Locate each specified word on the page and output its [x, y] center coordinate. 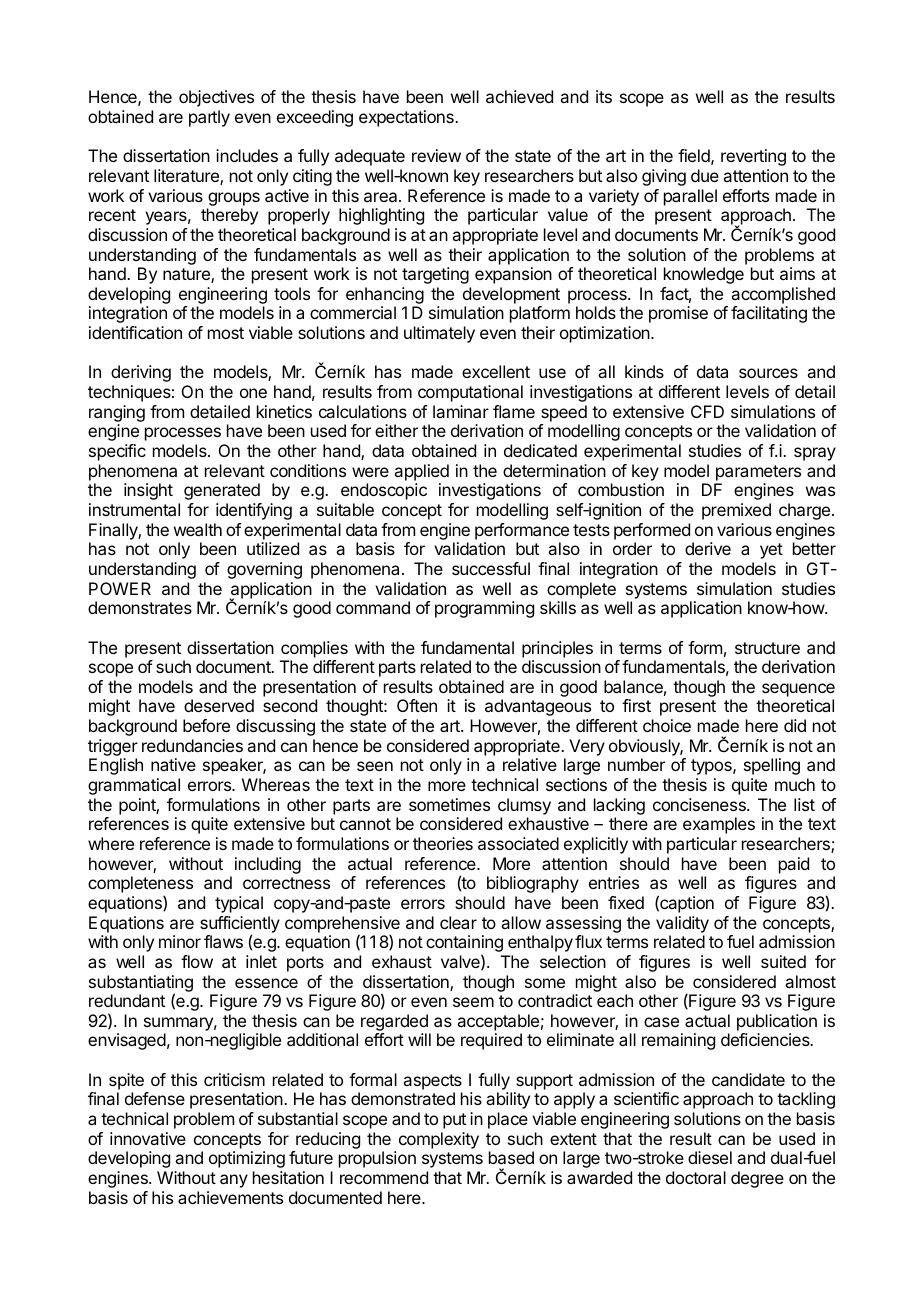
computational [470, 393]
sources [768, 373]
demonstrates [140, 607]
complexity [439, 1140]
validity [682, 924]
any [234, 1181]
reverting [753, 157]
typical [239, 904]
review [436, 155]
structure [767, 648]
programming [484, 609]
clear [458, 922]
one [253, 393]
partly [209, 118]
